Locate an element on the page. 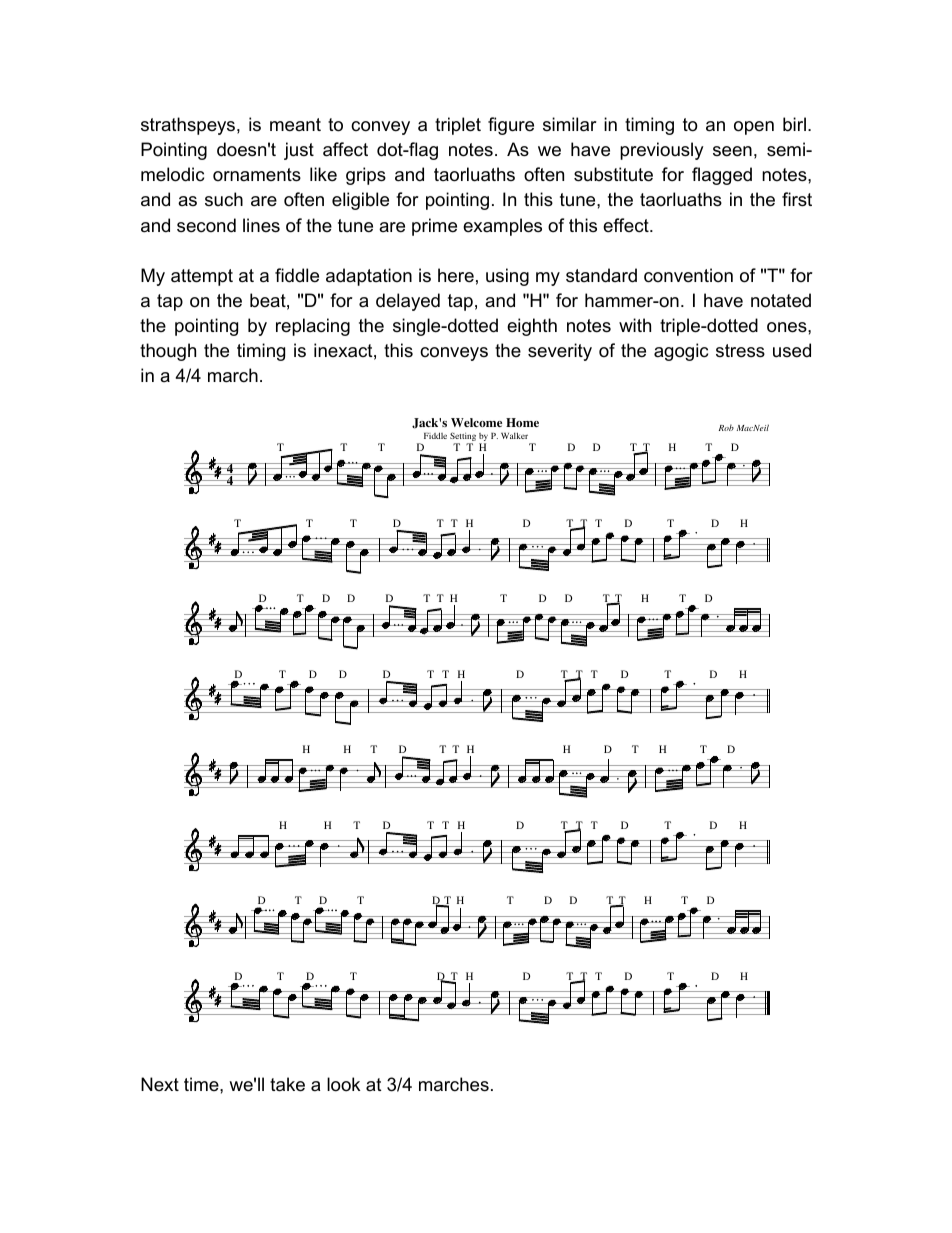 The height and width of the document is (1233, 952). such is located at coordinates (224, 199).
